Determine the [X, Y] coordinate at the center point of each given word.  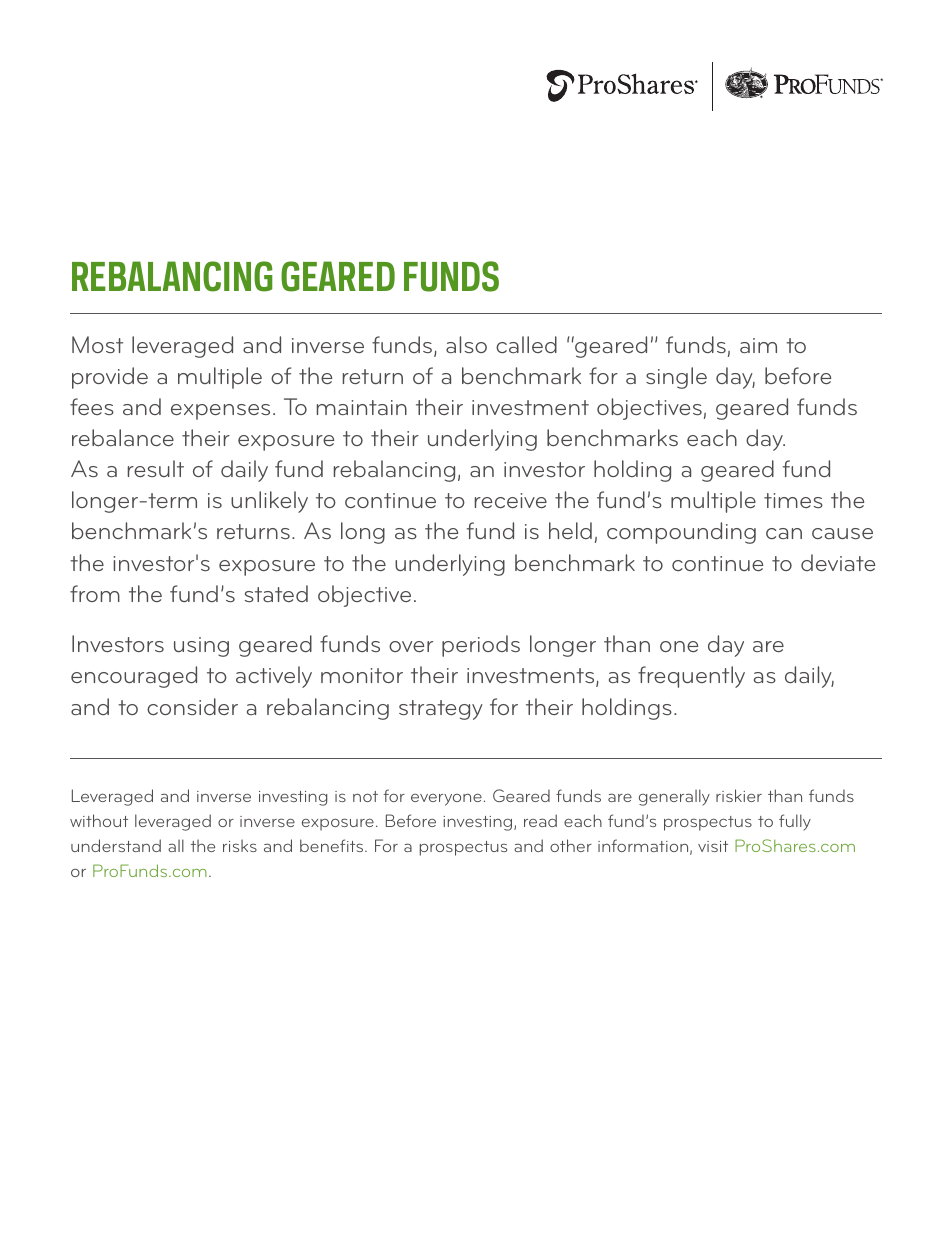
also [466, 344]
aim [758, 345]
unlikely [269, 502]
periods [481, 646]
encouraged [134, 677]
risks [240, 846]
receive [511, 500]
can [784, 533]
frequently [691, 677]
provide [110, 378]
